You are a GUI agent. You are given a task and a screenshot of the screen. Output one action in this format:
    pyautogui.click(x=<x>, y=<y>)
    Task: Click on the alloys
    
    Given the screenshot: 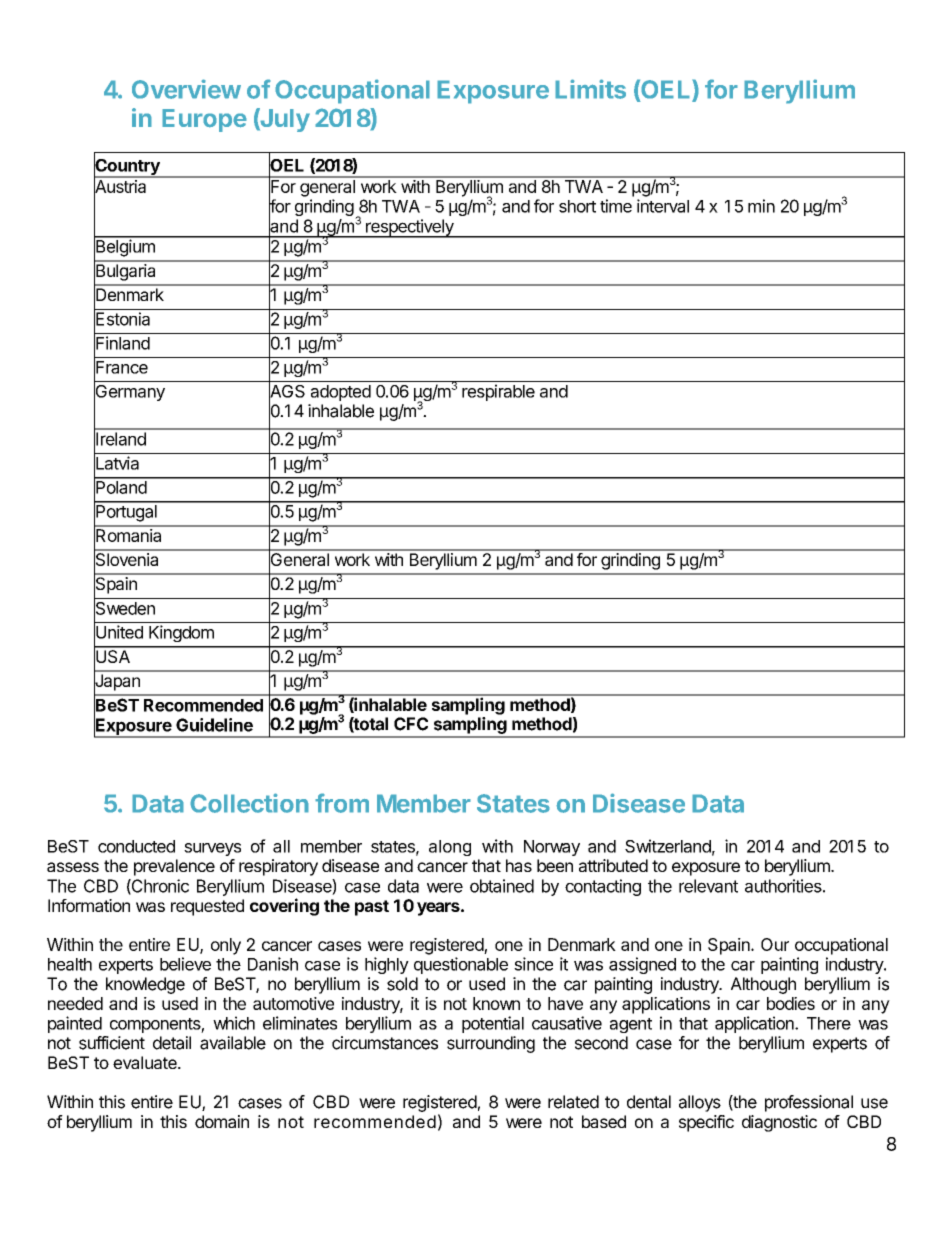 What is the action you would take?
    pyautogui.click(x=700, y=1103)
